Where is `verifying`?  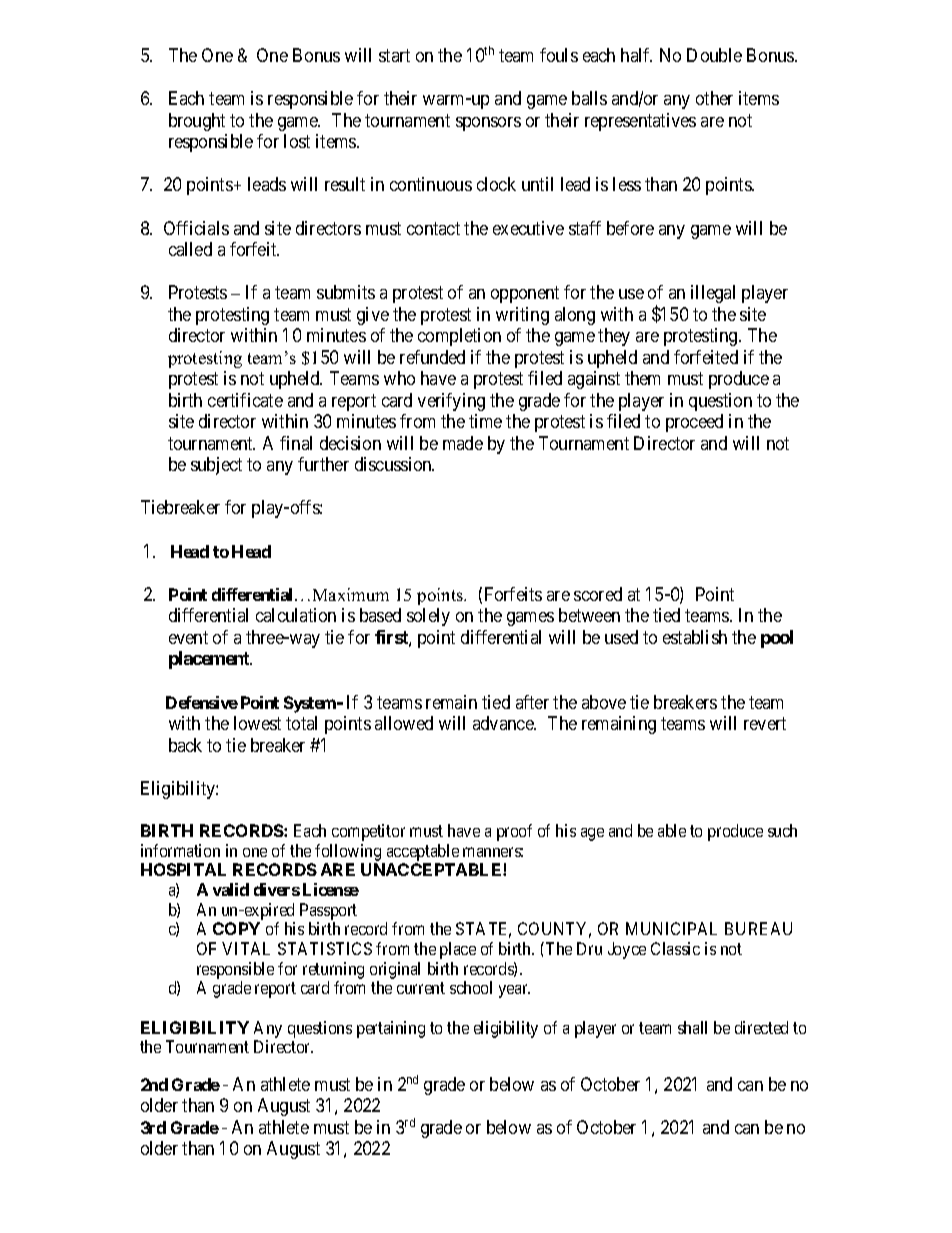 verifying is located at coordinates (451, 402).
